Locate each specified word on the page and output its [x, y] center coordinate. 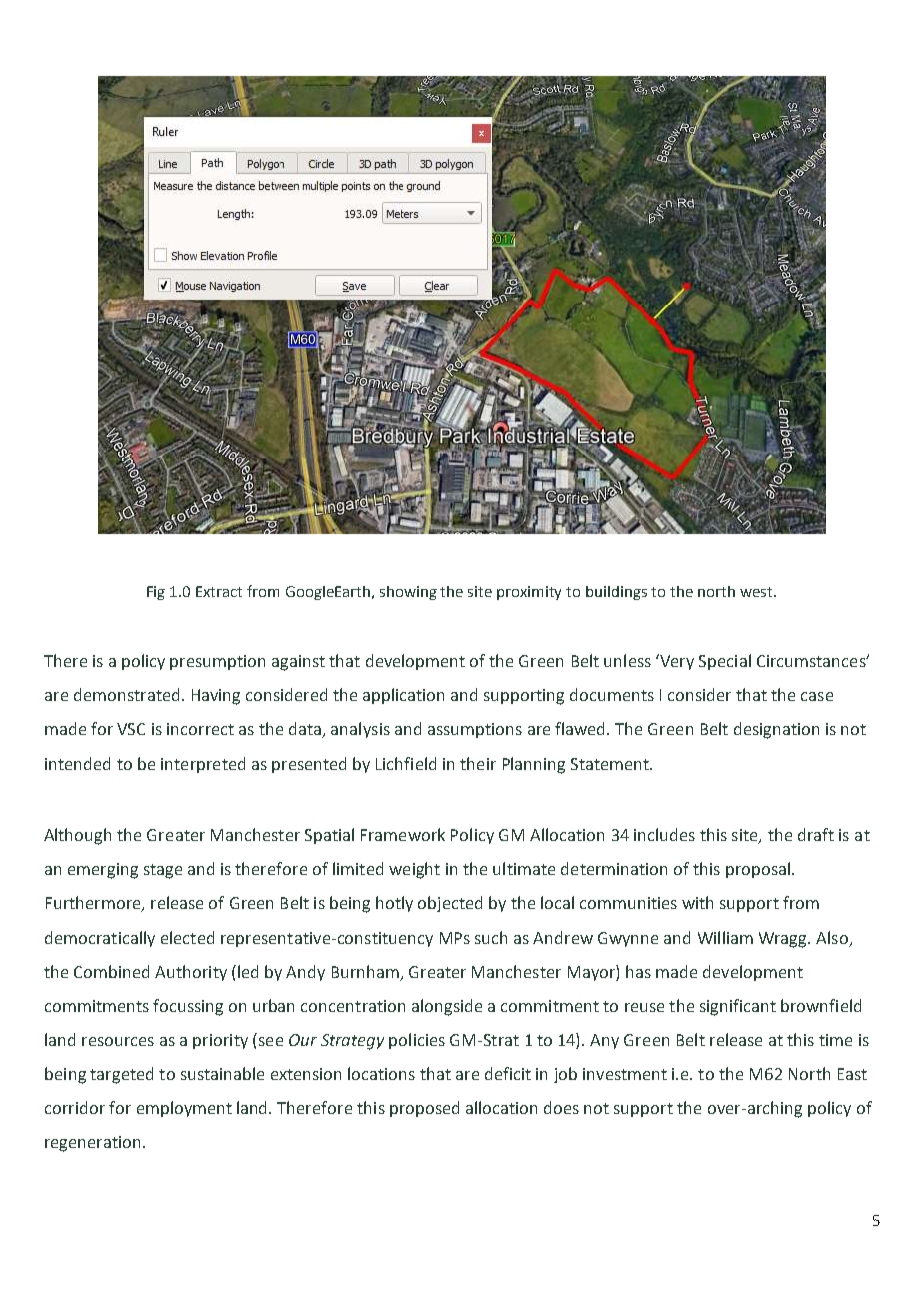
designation [776, 730]
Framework [403, 834]
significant [738, 1007]
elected [187, 937]
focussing [188, 1007]
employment [184, 1109]
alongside [447, 1007]
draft [816, 834]
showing [408, 593]
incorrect [200, 729]
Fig [156, 593]
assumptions [475, 730]
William [725, 937]
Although [77, 836]
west [757, 592]
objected [450, 904]
